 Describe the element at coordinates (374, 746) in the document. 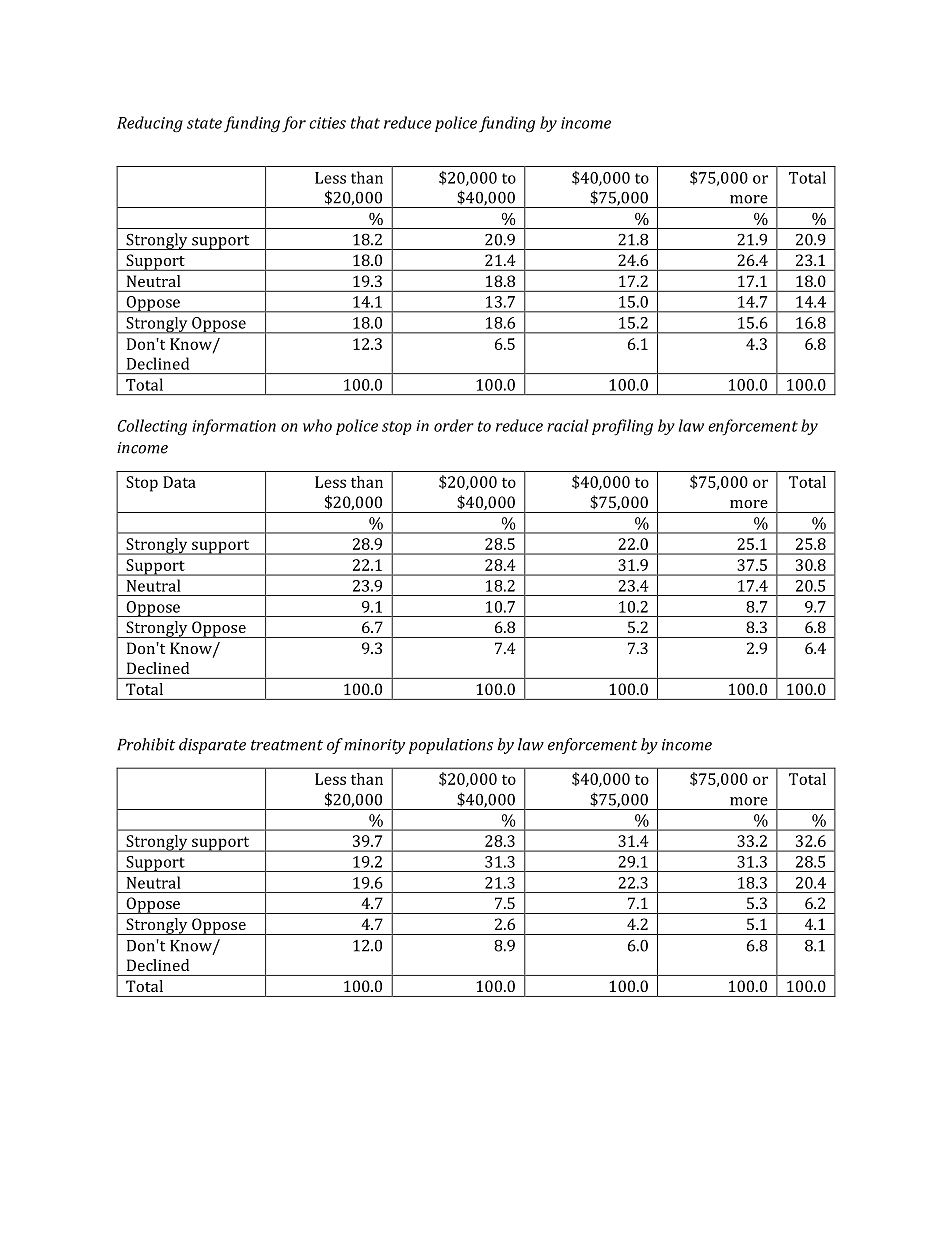

I see `minority` at that location.
